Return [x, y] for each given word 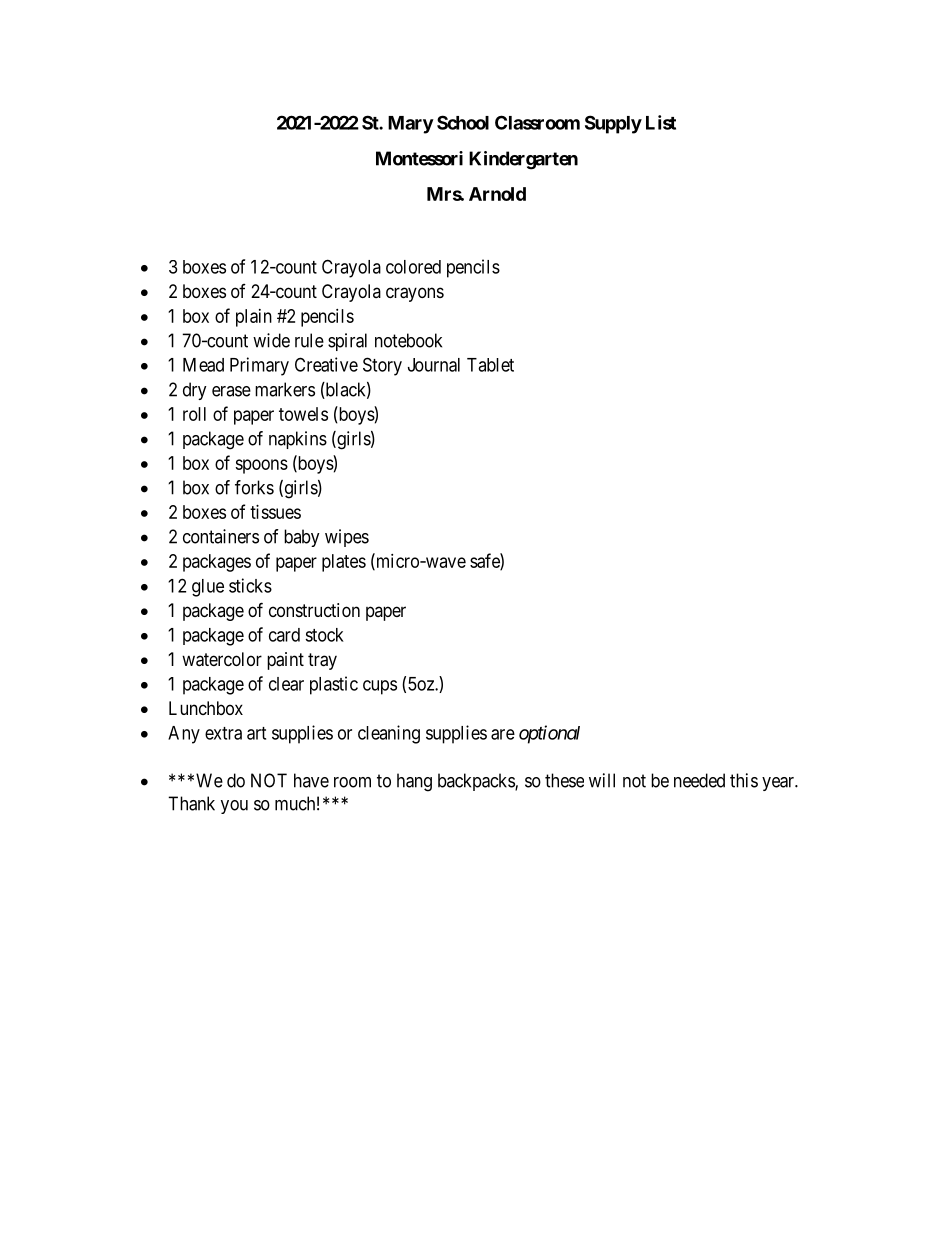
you [234, 807]
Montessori [419, 158]
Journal [434, 365]
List [661, 122]
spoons [261, 466]
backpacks [477, 782]
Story [382, 366]
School [463, 122]
